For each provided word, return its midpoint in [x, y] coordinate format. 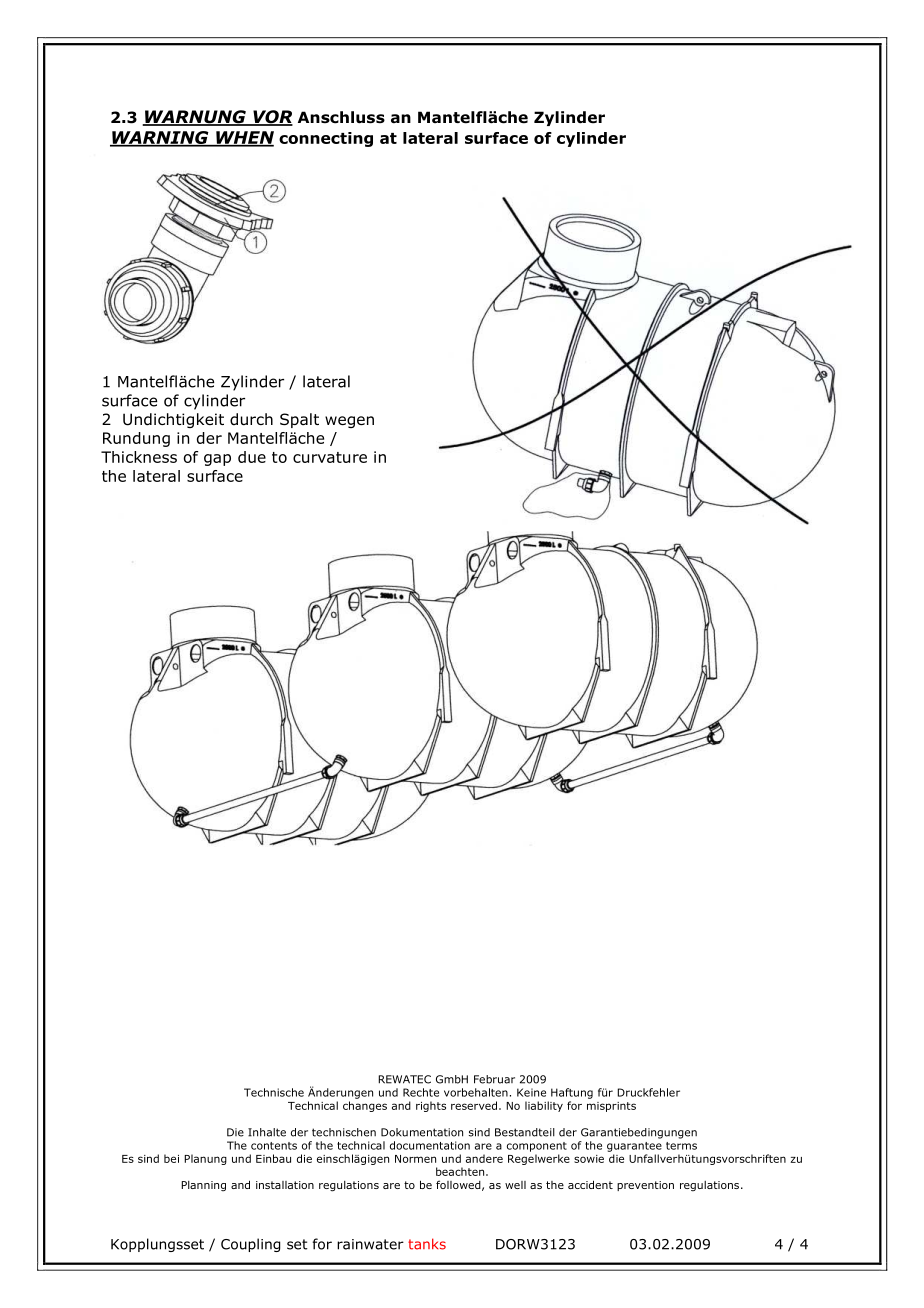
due [252, 457]
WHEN [244, 138]
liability [544, 1106]
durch [251, 419]
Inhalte [267, 1132]
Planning [203, 1186]
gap [217, 460]
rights [431, 1106]
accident [590, 1184]
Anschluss [341, 117]
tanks [427, 1244]
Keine [531, 1092]
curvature [330, 457]
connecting [326, 139]
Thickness [139, 457]
